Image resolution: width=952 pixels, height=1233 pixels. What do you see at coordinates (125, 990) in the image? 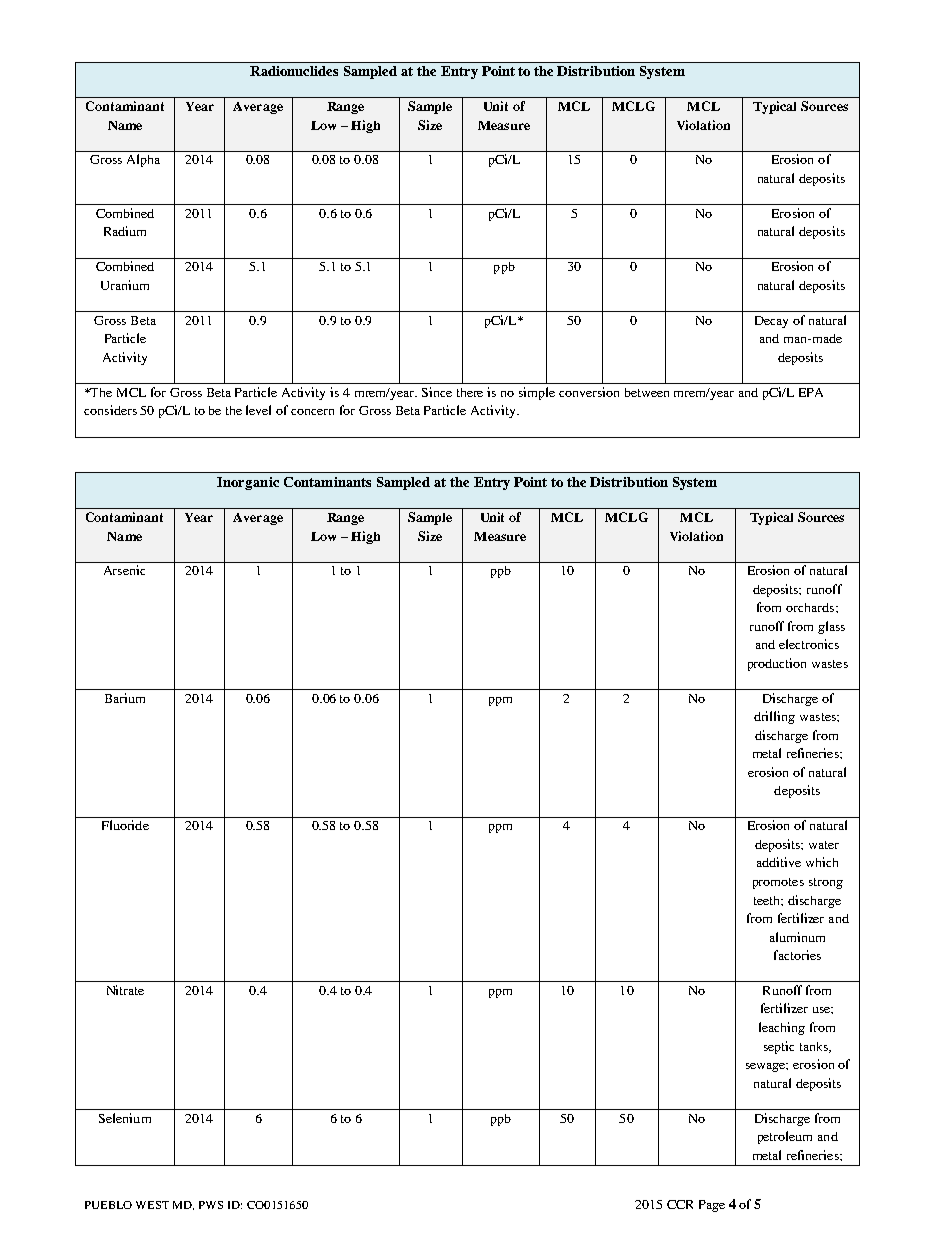
I see `Nitrate` at bounding box center [125, 990].
